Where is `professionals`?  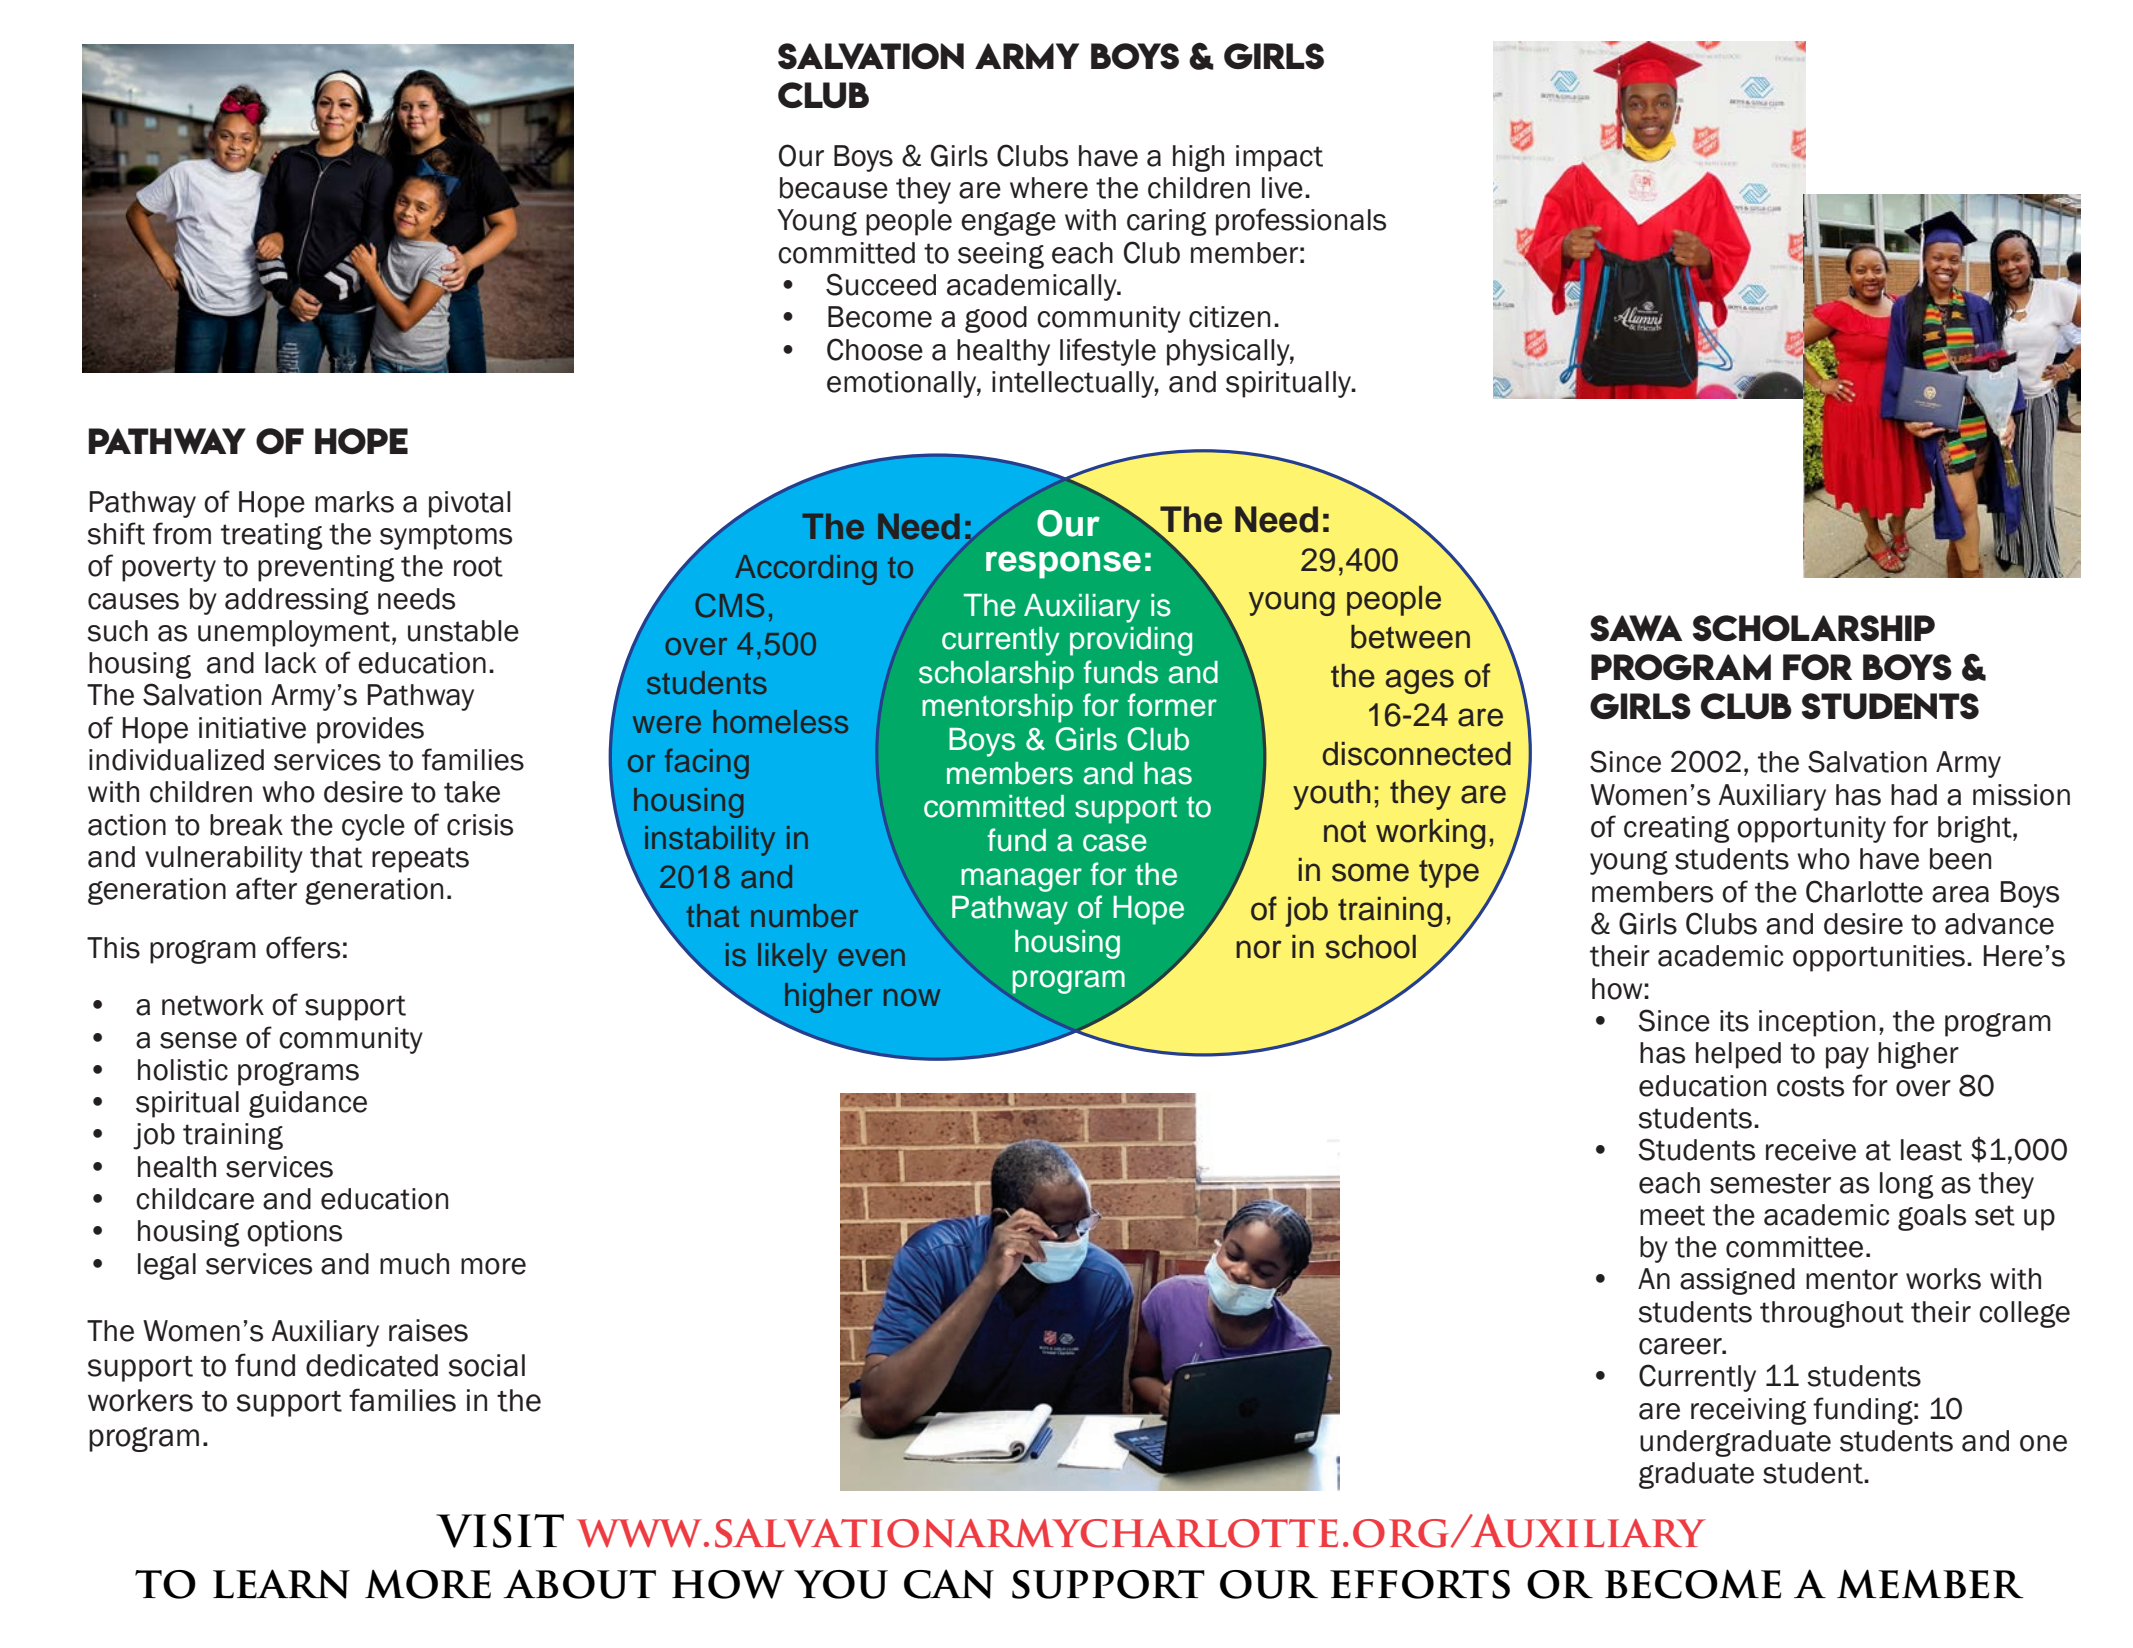
professionals is located at coordinates (1301, 222).
